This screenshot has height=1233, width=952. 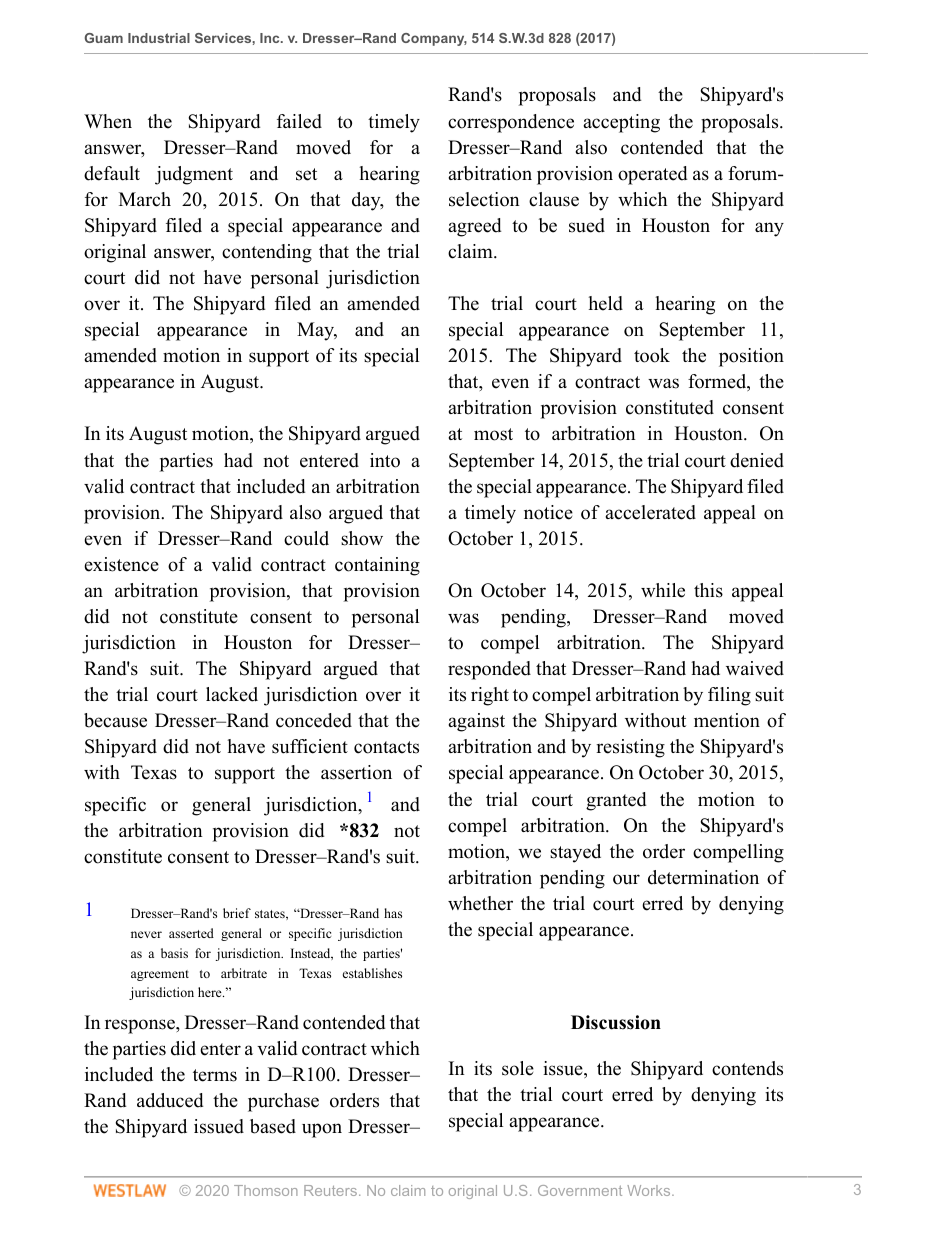 I want to click on existence, so click(x=121, y=564).
